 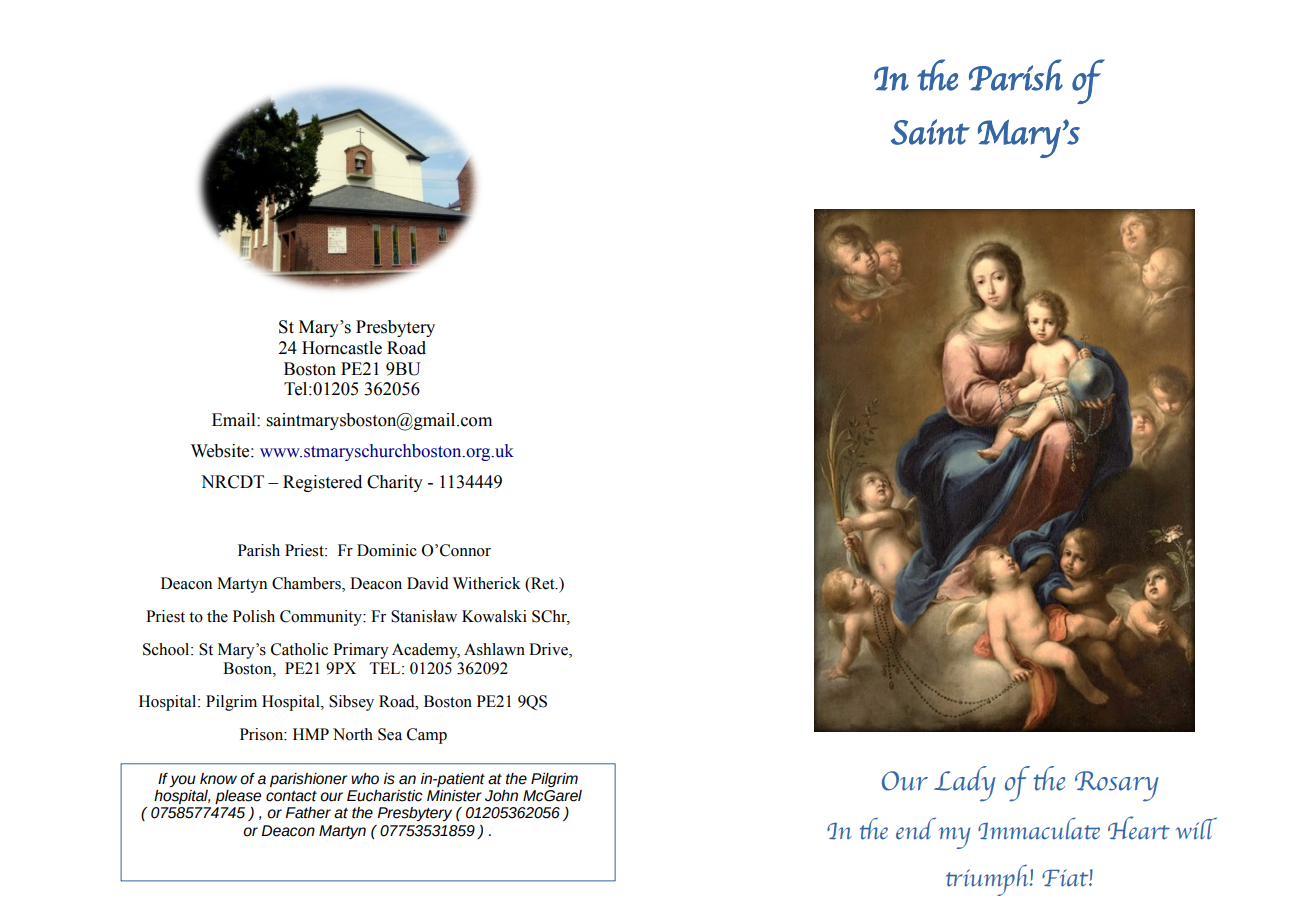 I want to click on Camp, so click(x=427, y=736).
